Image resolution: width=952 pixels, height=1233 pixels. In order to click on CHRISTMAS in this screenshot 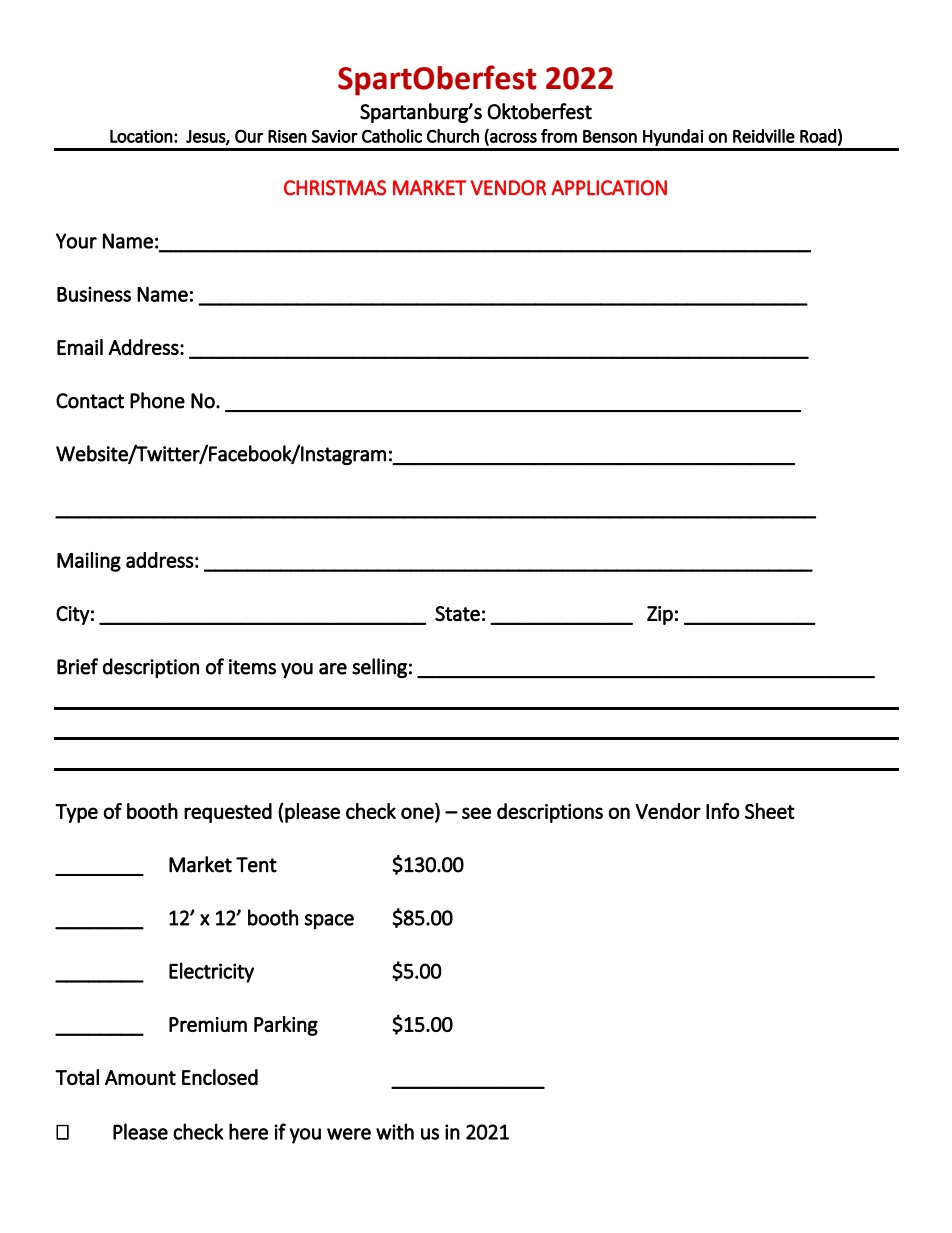, I will do `click(335, 188)`.
